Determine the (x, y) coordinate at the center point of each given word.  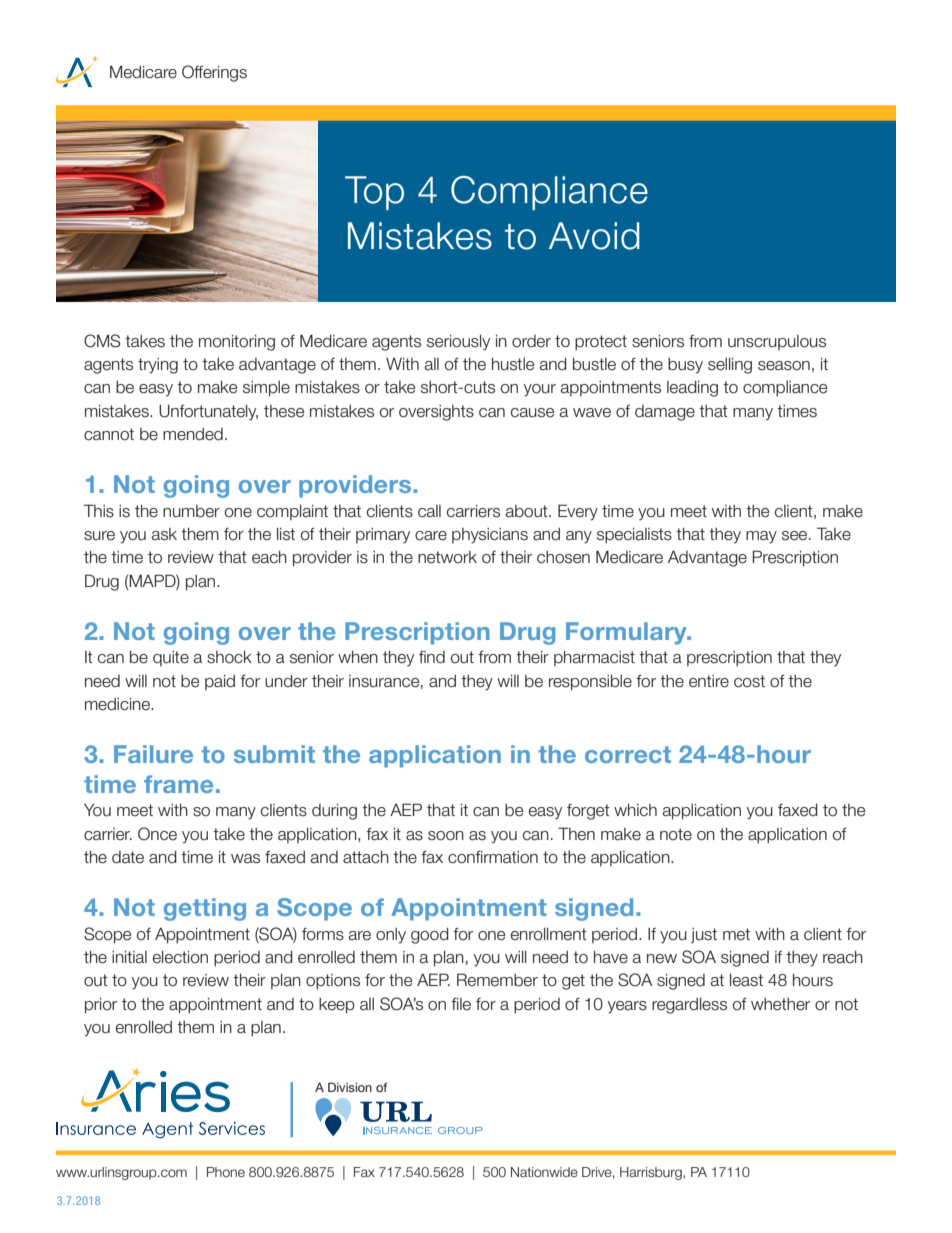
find (432, 657)
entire (709, 681)
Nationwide (544, 1172)
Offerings (214, 73)
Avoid (594, 236)
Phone (226, 1172)
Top (374, 193)
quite (171, 658)
